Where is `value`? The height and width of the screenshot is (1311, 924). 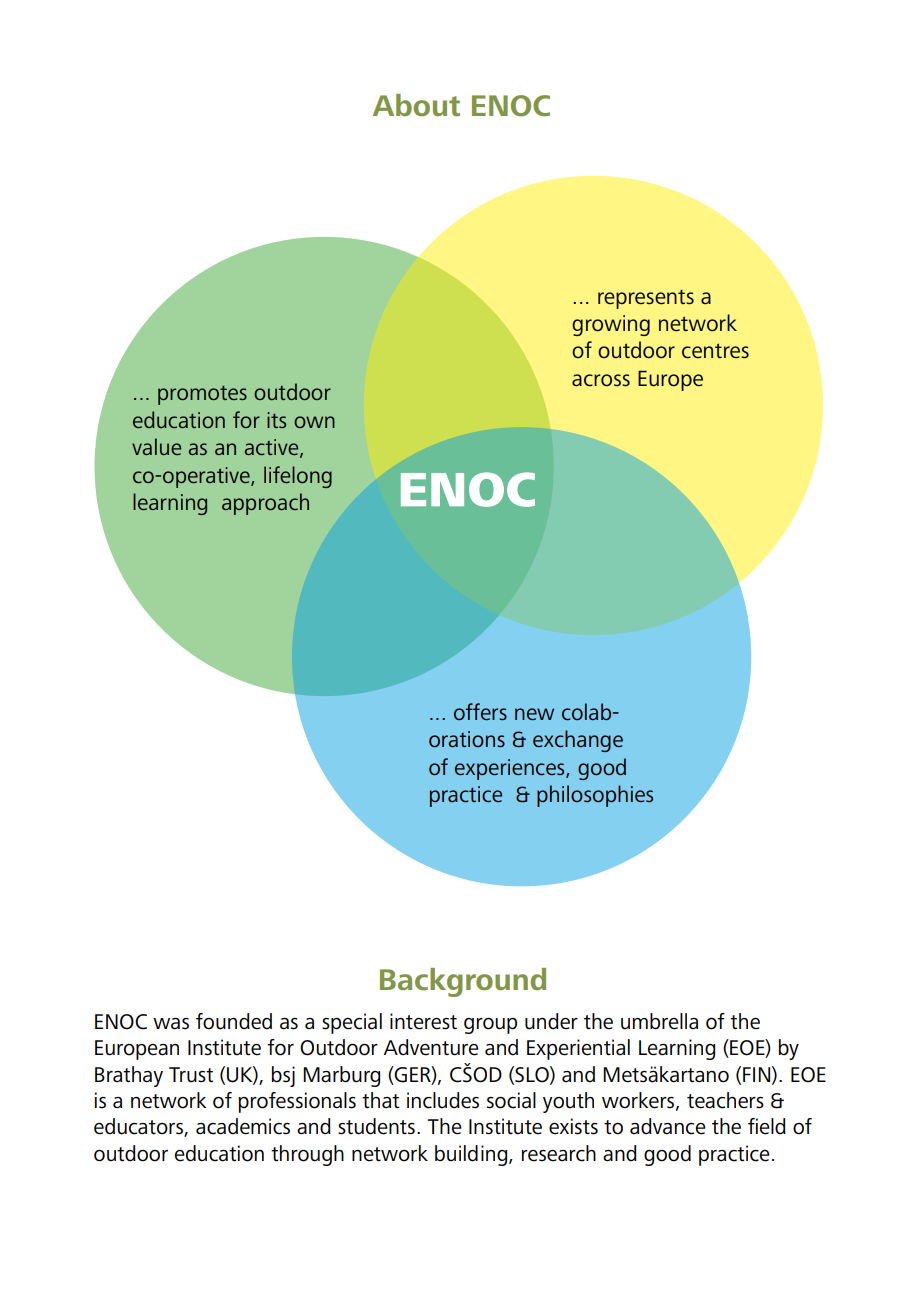
value is located at coordinates (156, 446).
